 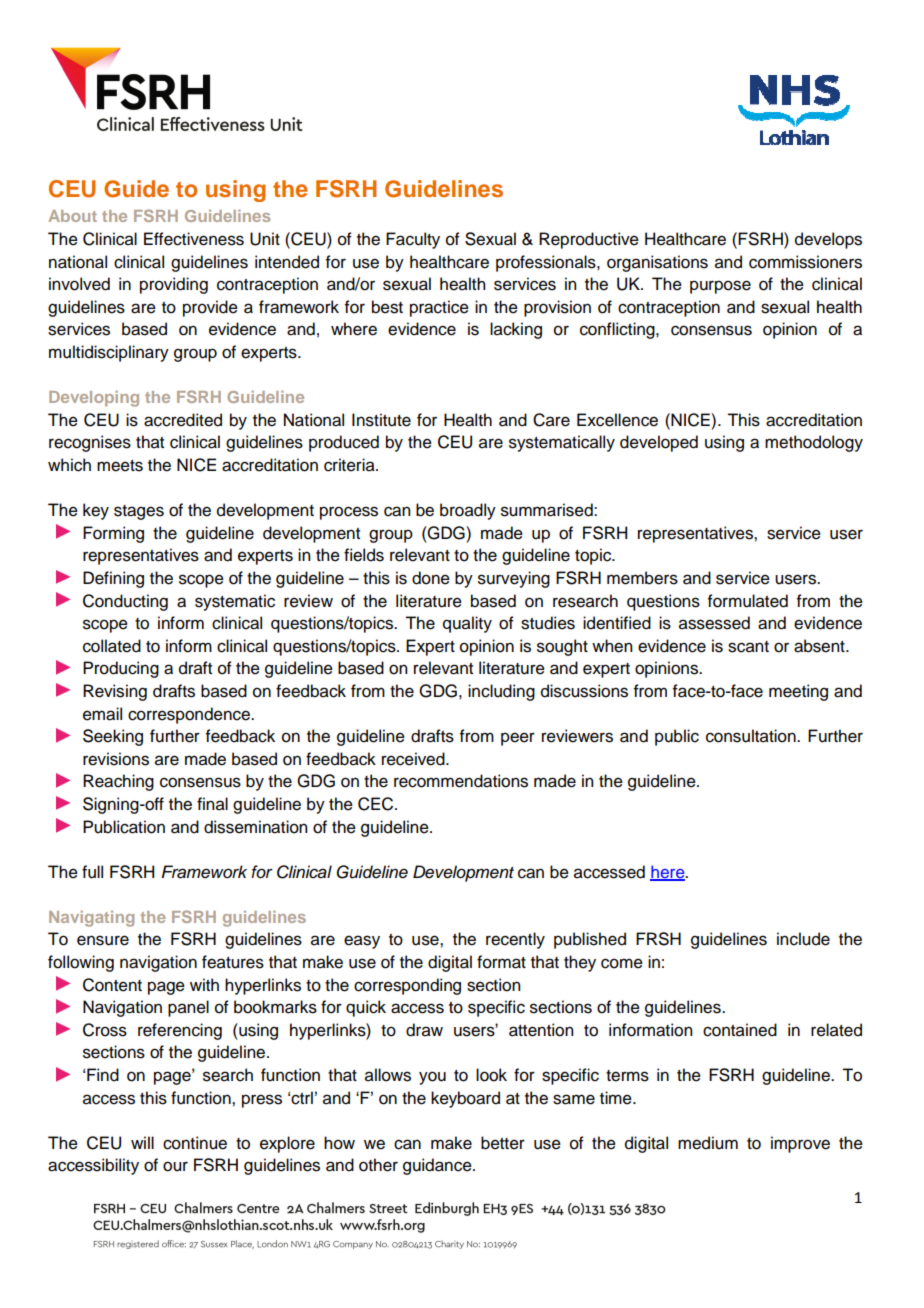 I want to click on Revising, so click(x=115, y=692).
